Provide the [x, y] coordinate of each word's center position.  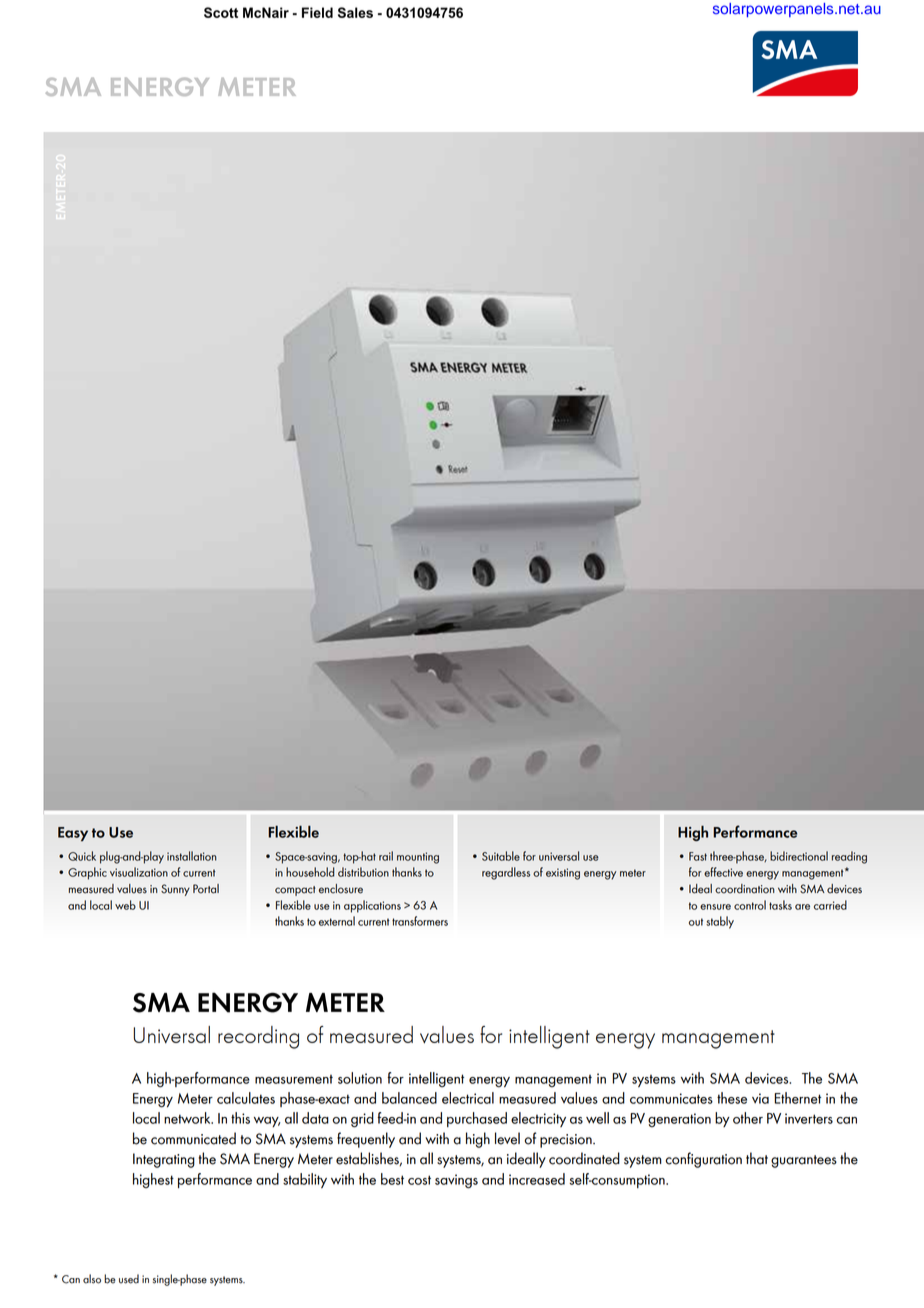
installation [192, 856]
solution [360, 1078]
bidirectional [799, 856]
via [760, 1098]
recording [258, 1037]
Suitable [501, 856]
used [129, 1279]
